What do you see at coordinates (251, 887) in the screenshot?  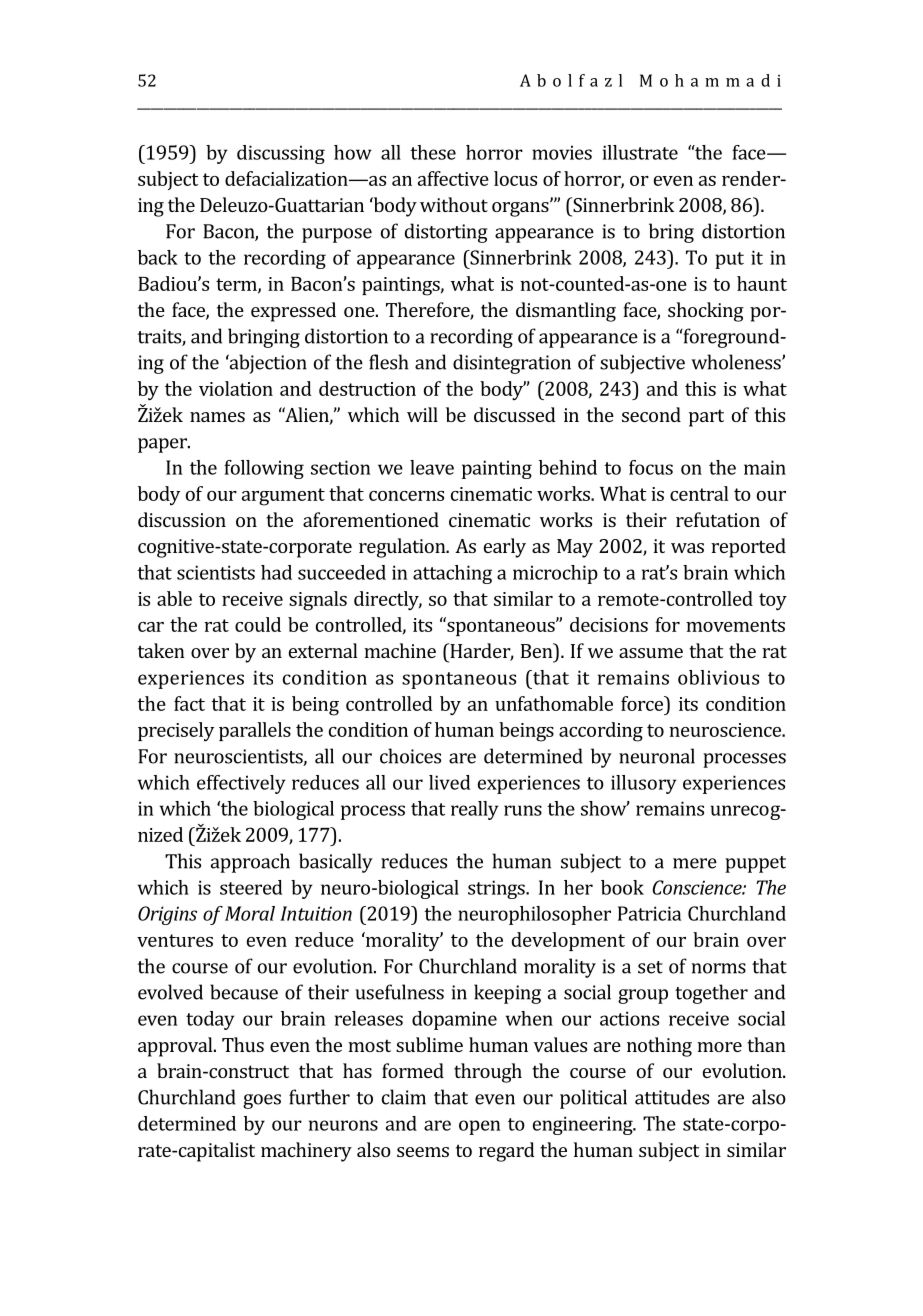 I see `steered` at bounding box center [251, 887].
